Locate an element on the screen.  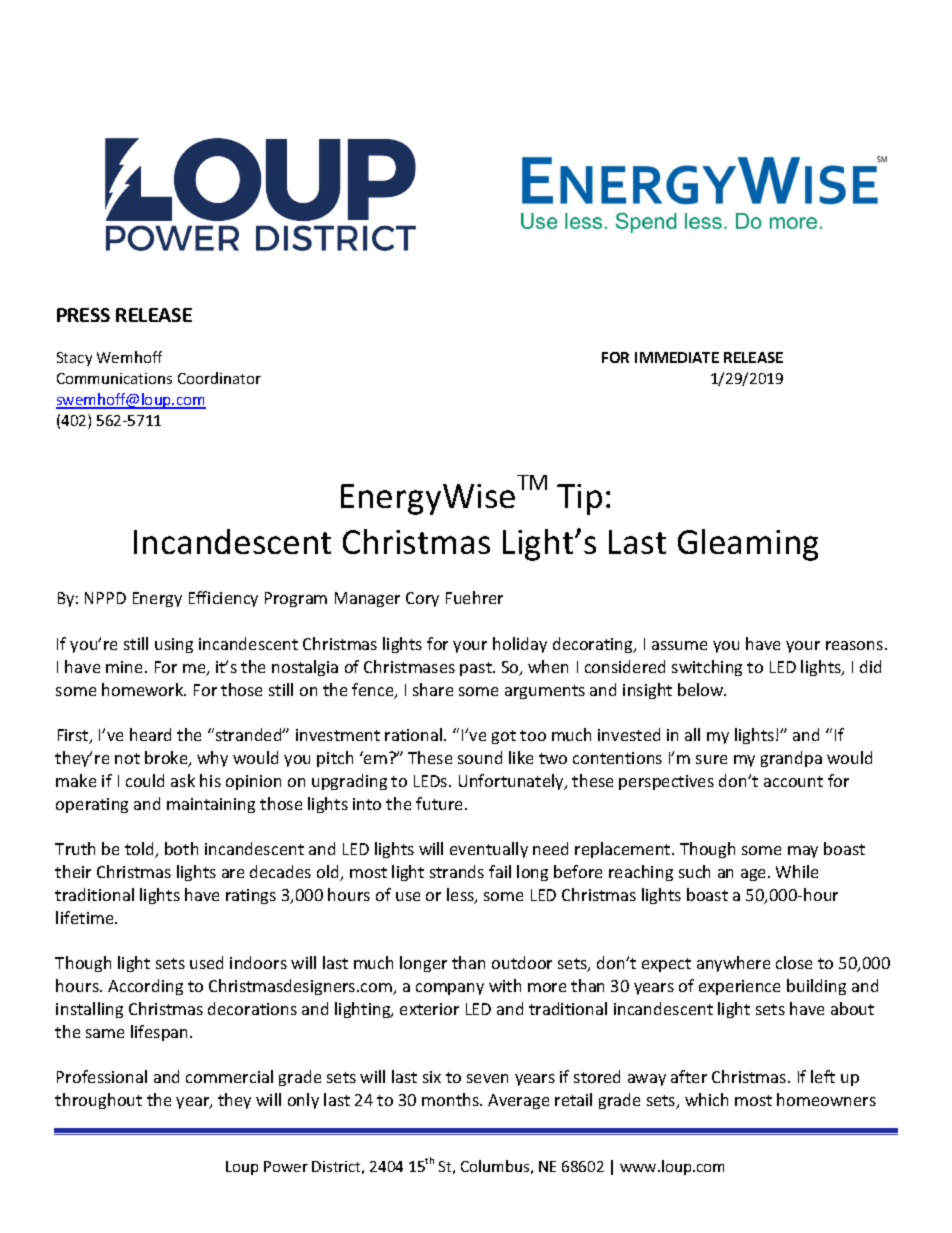
outdoor is located at coordinates (522, 962).
